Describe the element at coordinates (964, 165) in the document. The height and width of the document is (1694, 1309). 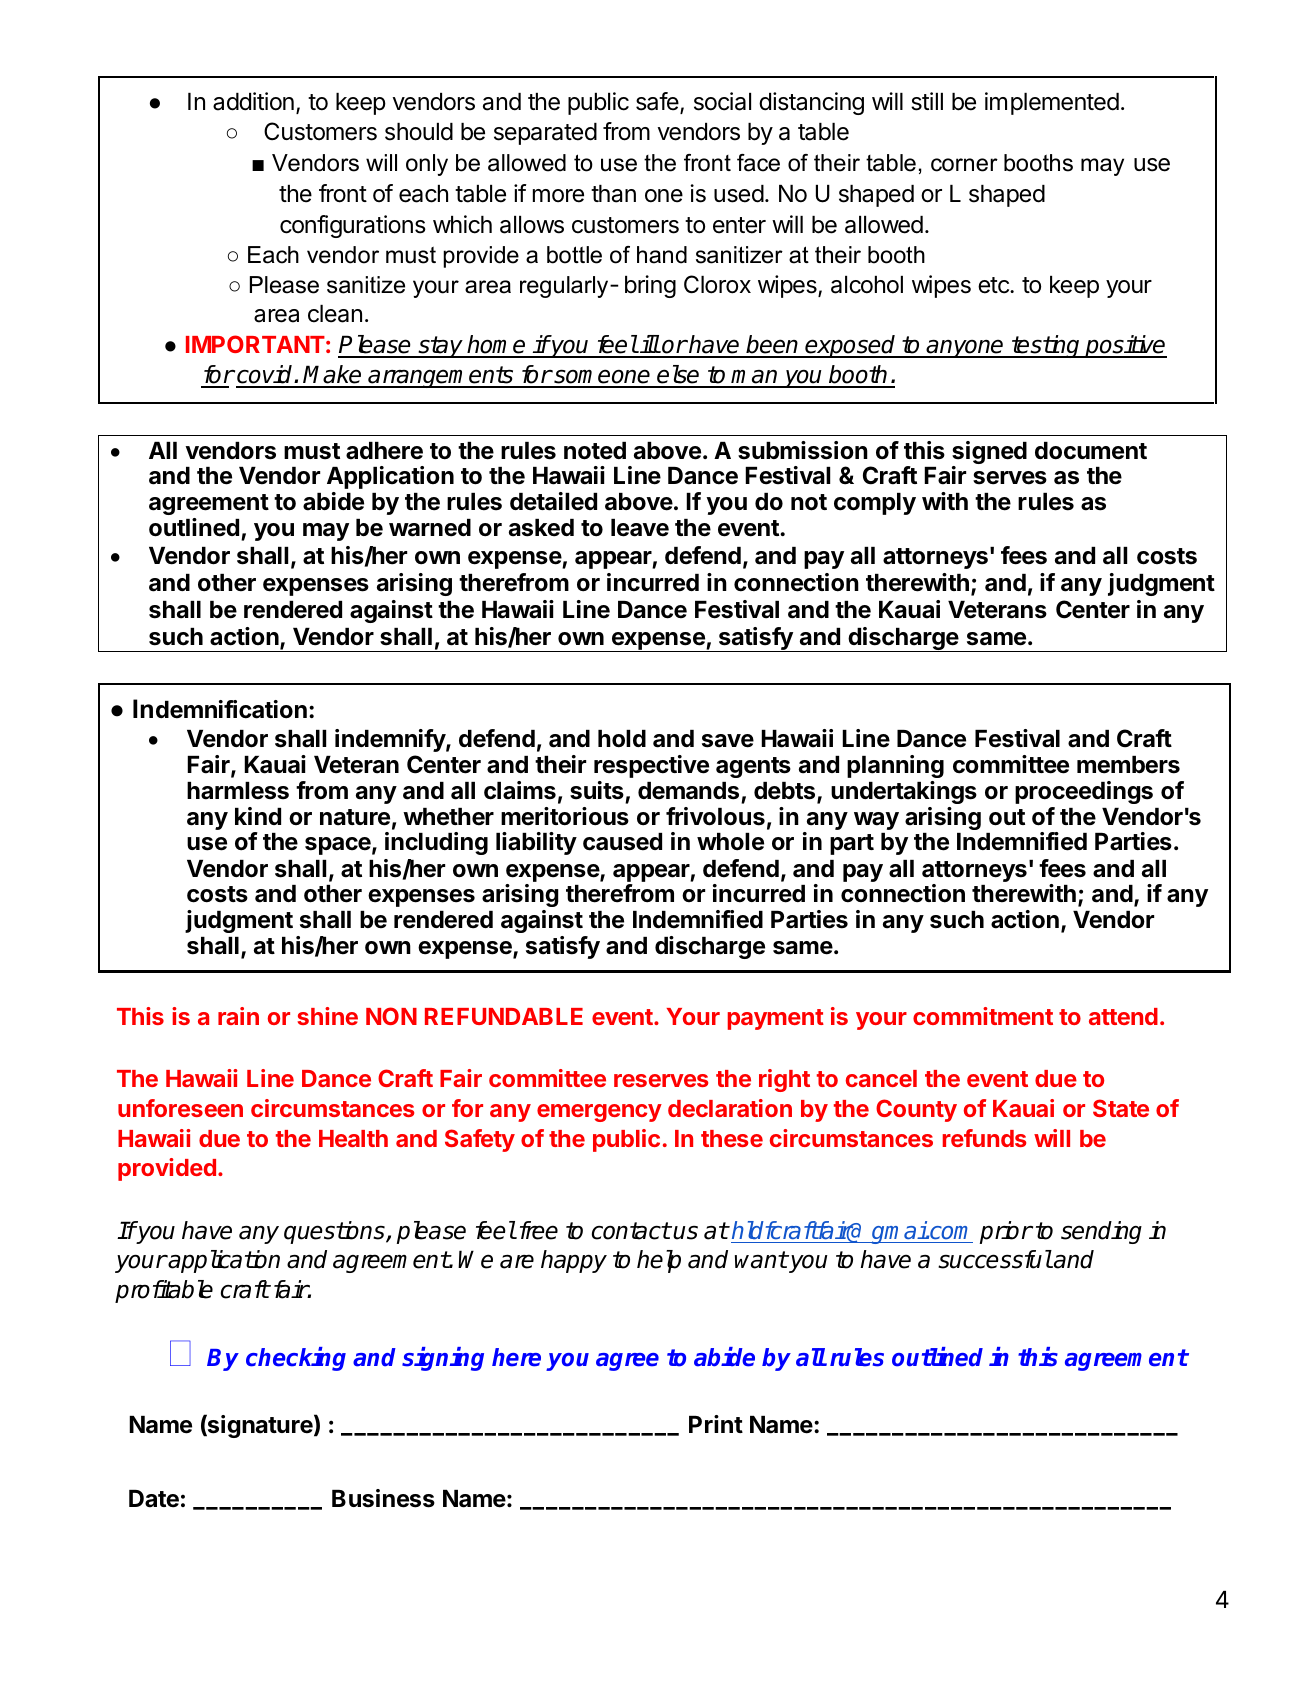
I see `corner` at that location.
